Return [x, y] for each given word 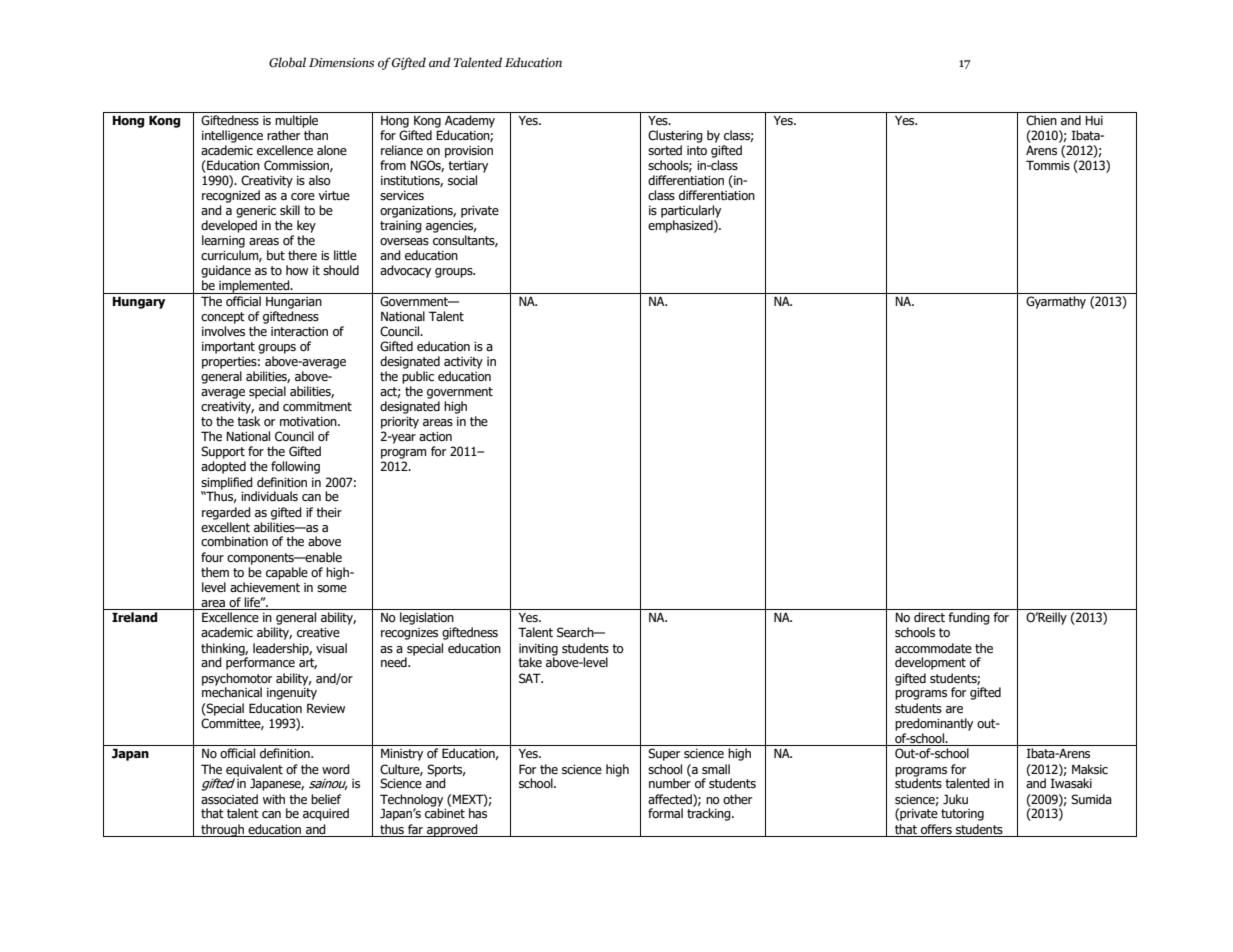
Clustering [675, 136]
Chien [1041, 120]
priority [400, 423]
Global [287, 62]
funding [969, 618]
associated [229, 799]
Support [223, 452]
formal [665, 813]
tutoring [962, 815]
